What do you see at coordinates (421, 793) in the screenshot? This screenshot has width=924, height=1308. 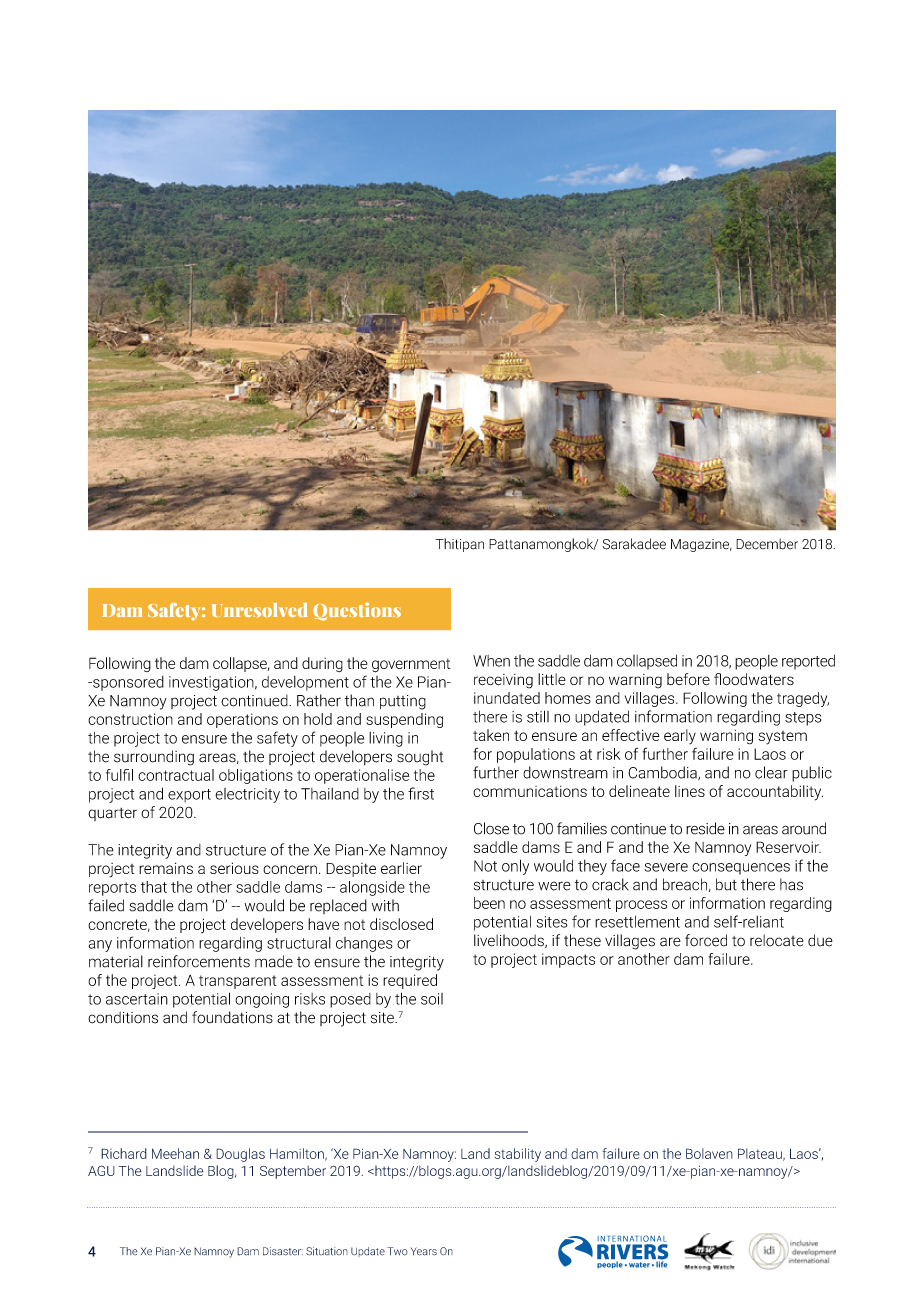 I see `first` at bounding box center [421, 793].
